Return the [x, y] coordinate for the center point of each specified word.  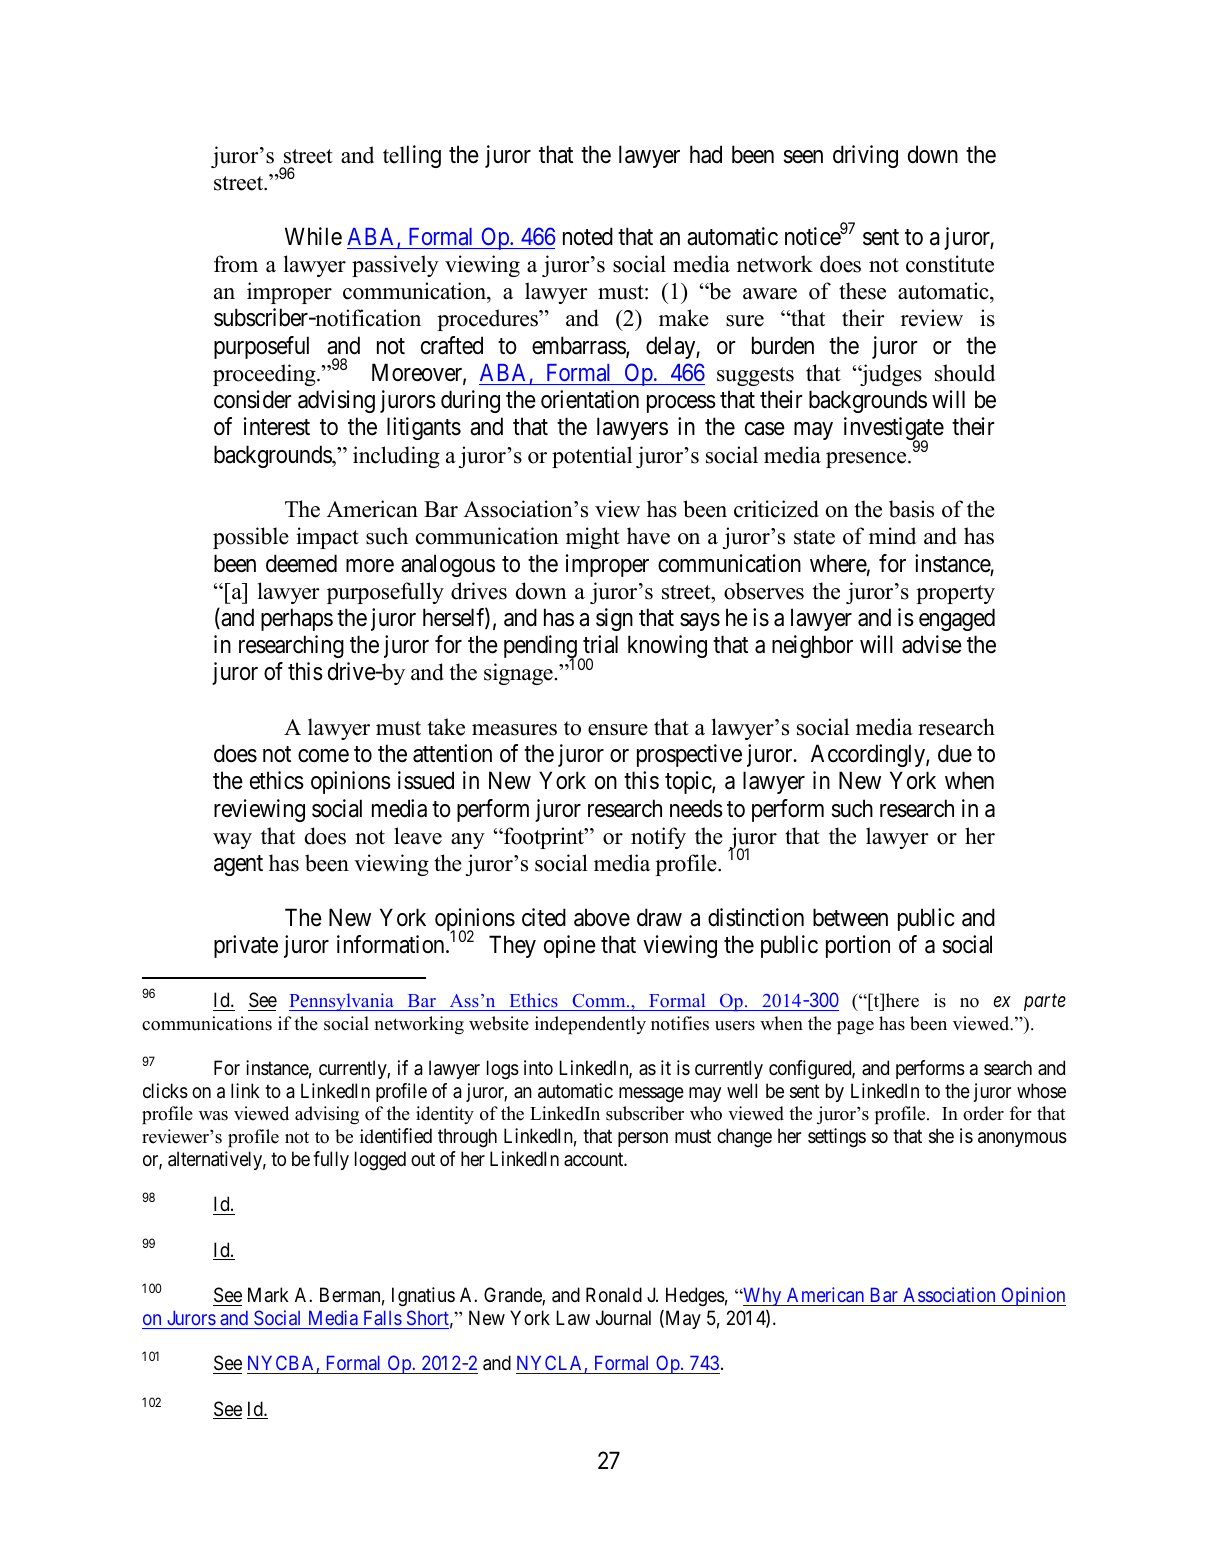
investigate [894, 430]
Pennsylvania [342, 1002]
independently [590, 1025]
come [323, 756]
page [855, 1028]
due [955, 753]
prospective [689, 755]
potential [592, 457]
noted [588, 236]
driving [865, 156]
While [313, 236]
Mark [268, 1294]
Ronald [614, 1295]
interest [277, 426]
